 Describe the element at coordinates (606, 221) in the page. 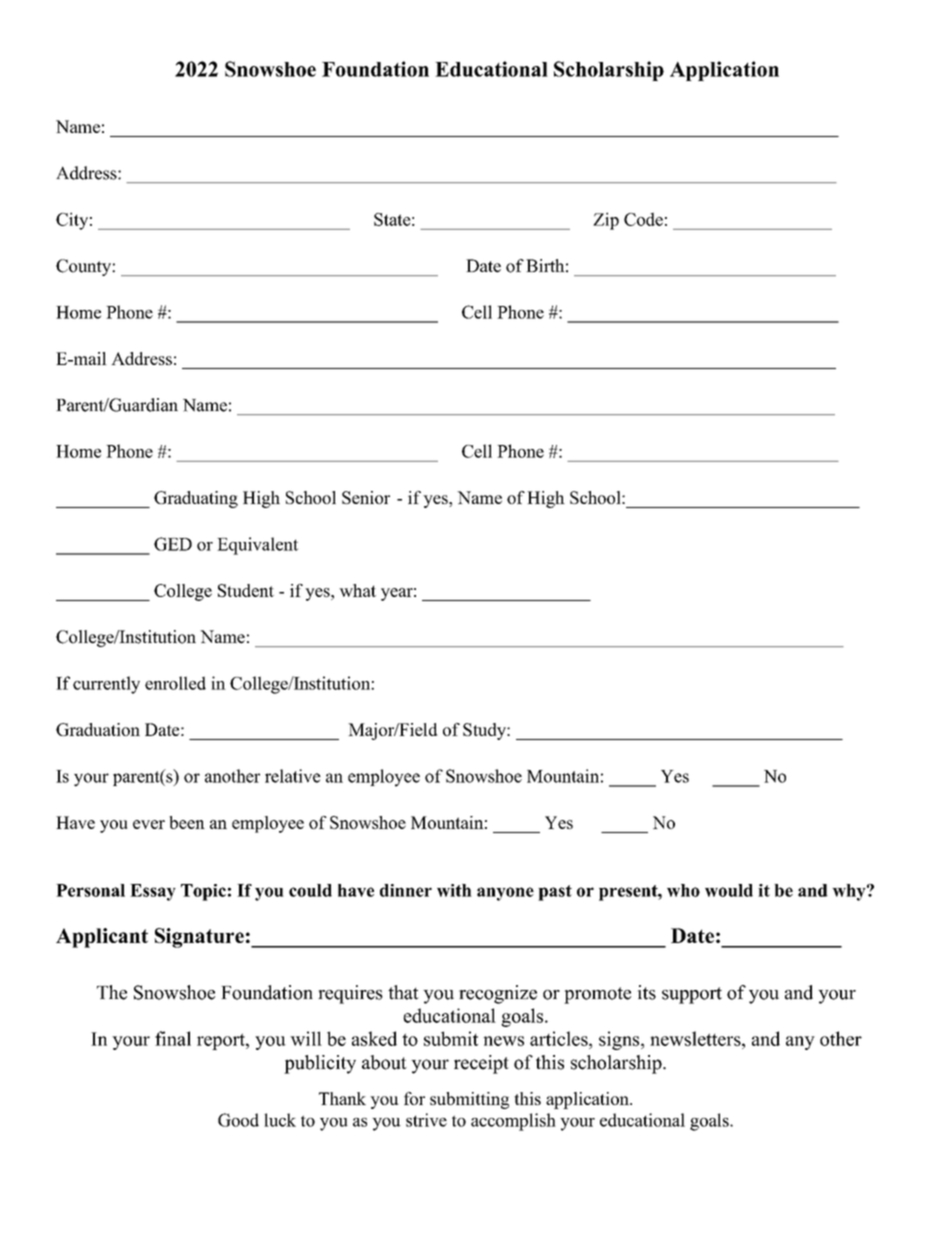

I see `Zip` at that location.
